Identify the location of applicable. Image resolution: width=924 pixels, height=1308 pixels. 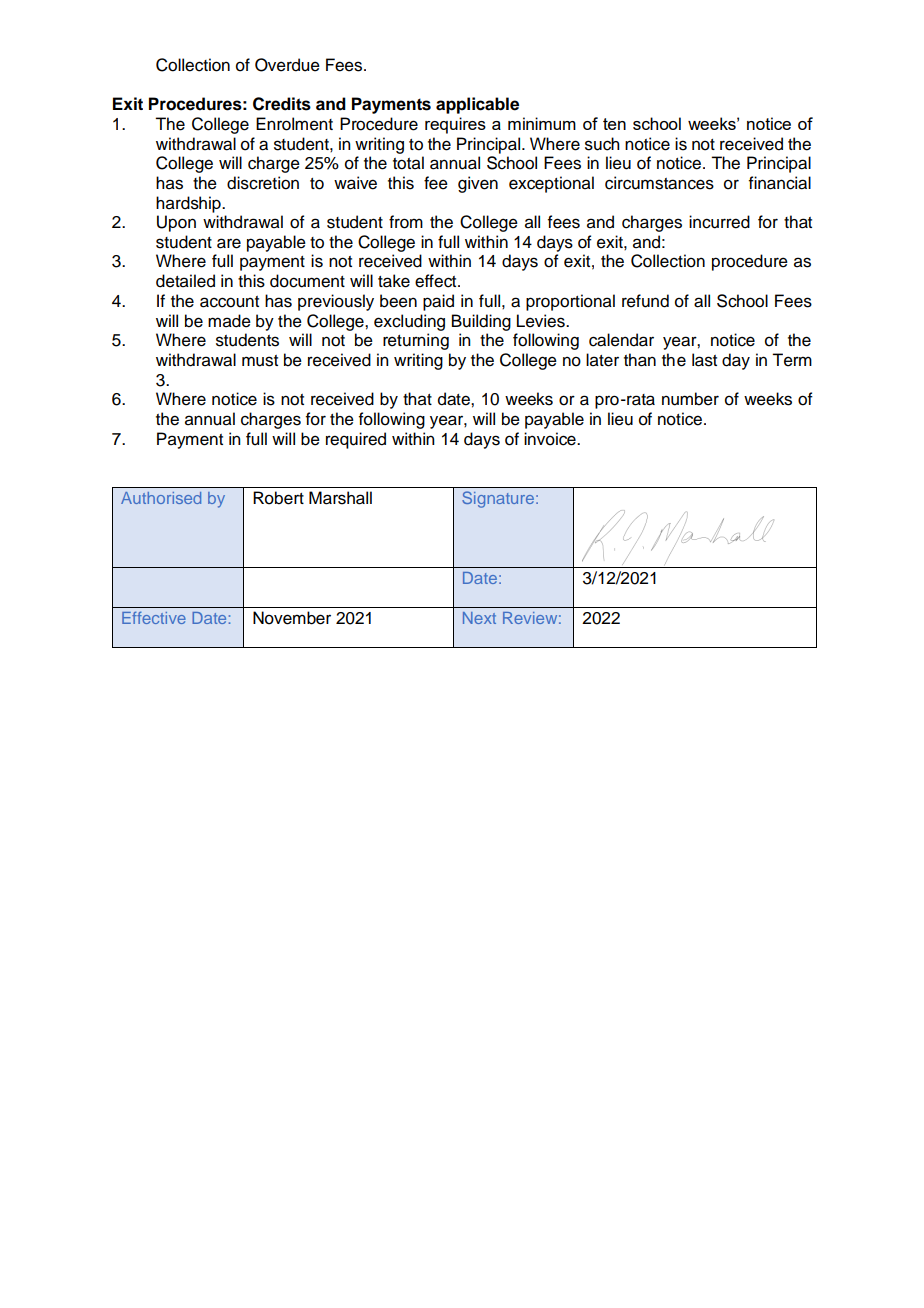
(477, 105).
